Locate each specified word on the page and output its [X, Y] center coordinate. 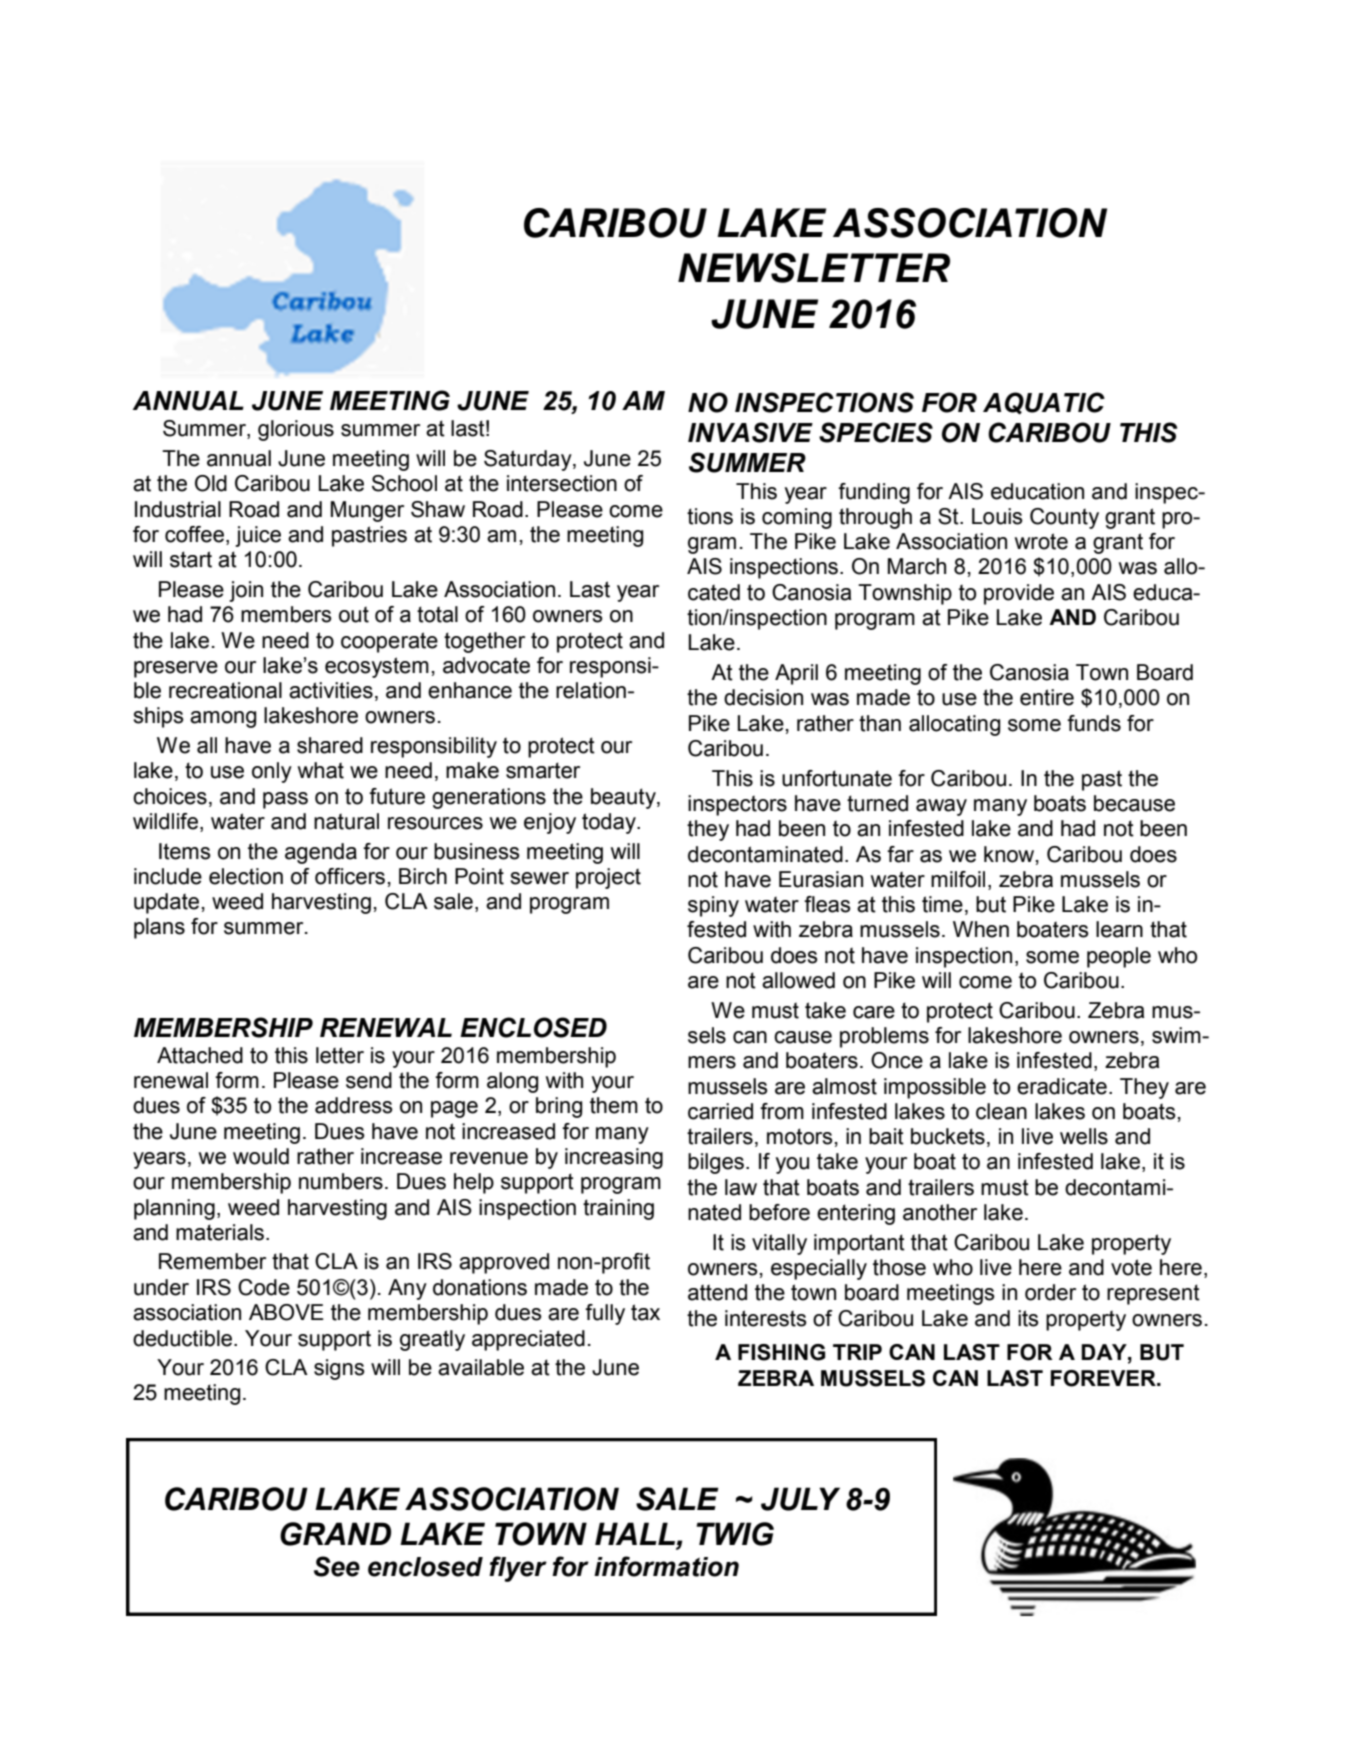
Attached [200, 1055]
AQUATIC [1044, 403]
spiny [713, 906]
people [1119, 957]
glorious [296, 430]
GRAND [335, 1534]
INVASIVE [750, 432]
